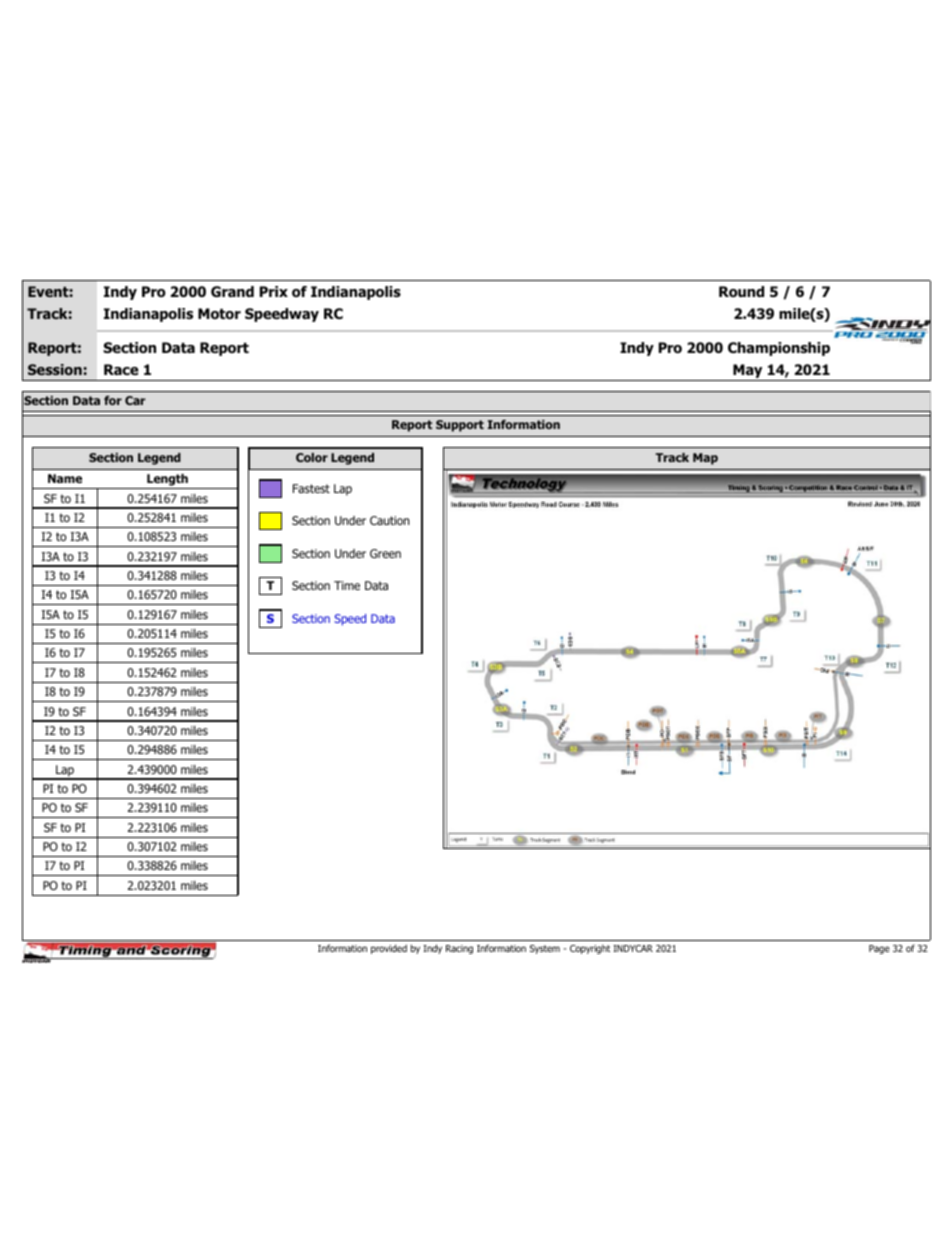 The width and height of the page is (952, 1233). I want to click on Length, so click(167, 481).
